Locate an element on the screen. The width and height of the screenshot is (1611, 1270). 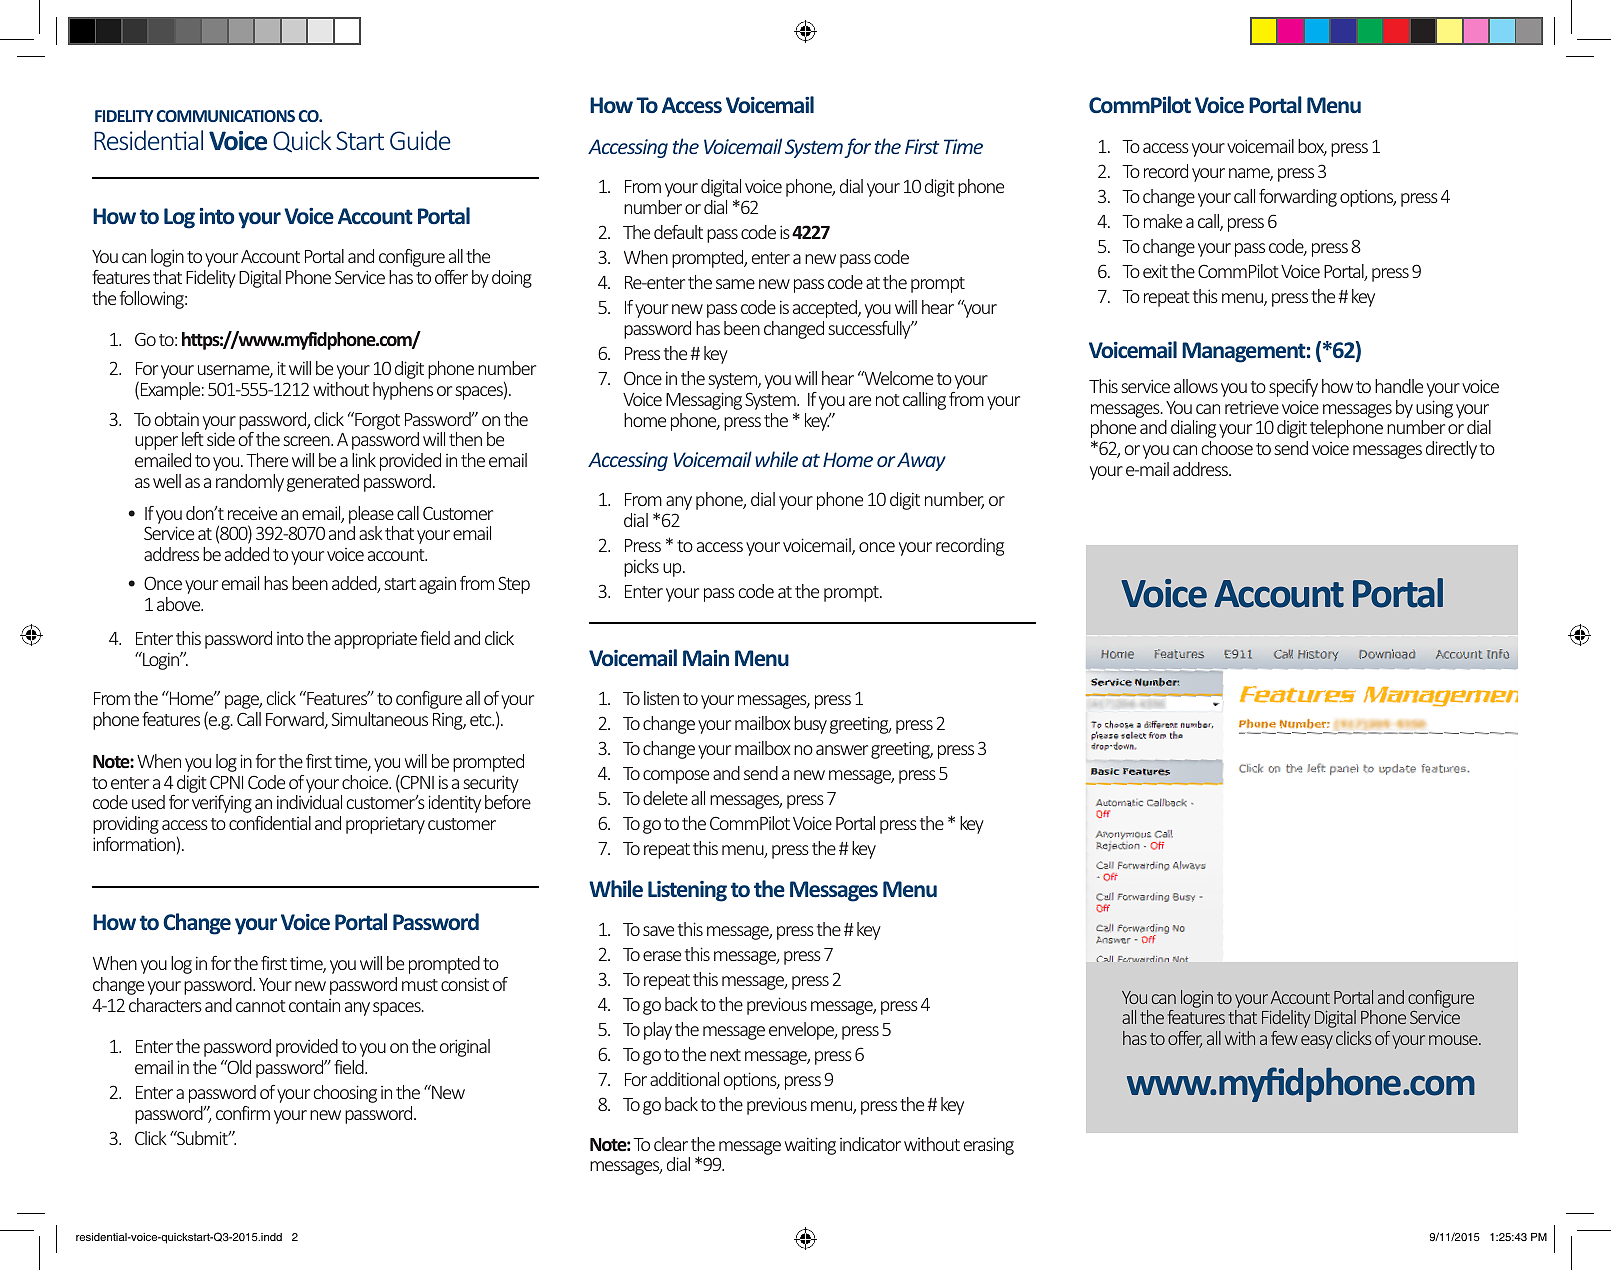
make is located at coordinates (1163, 221).
